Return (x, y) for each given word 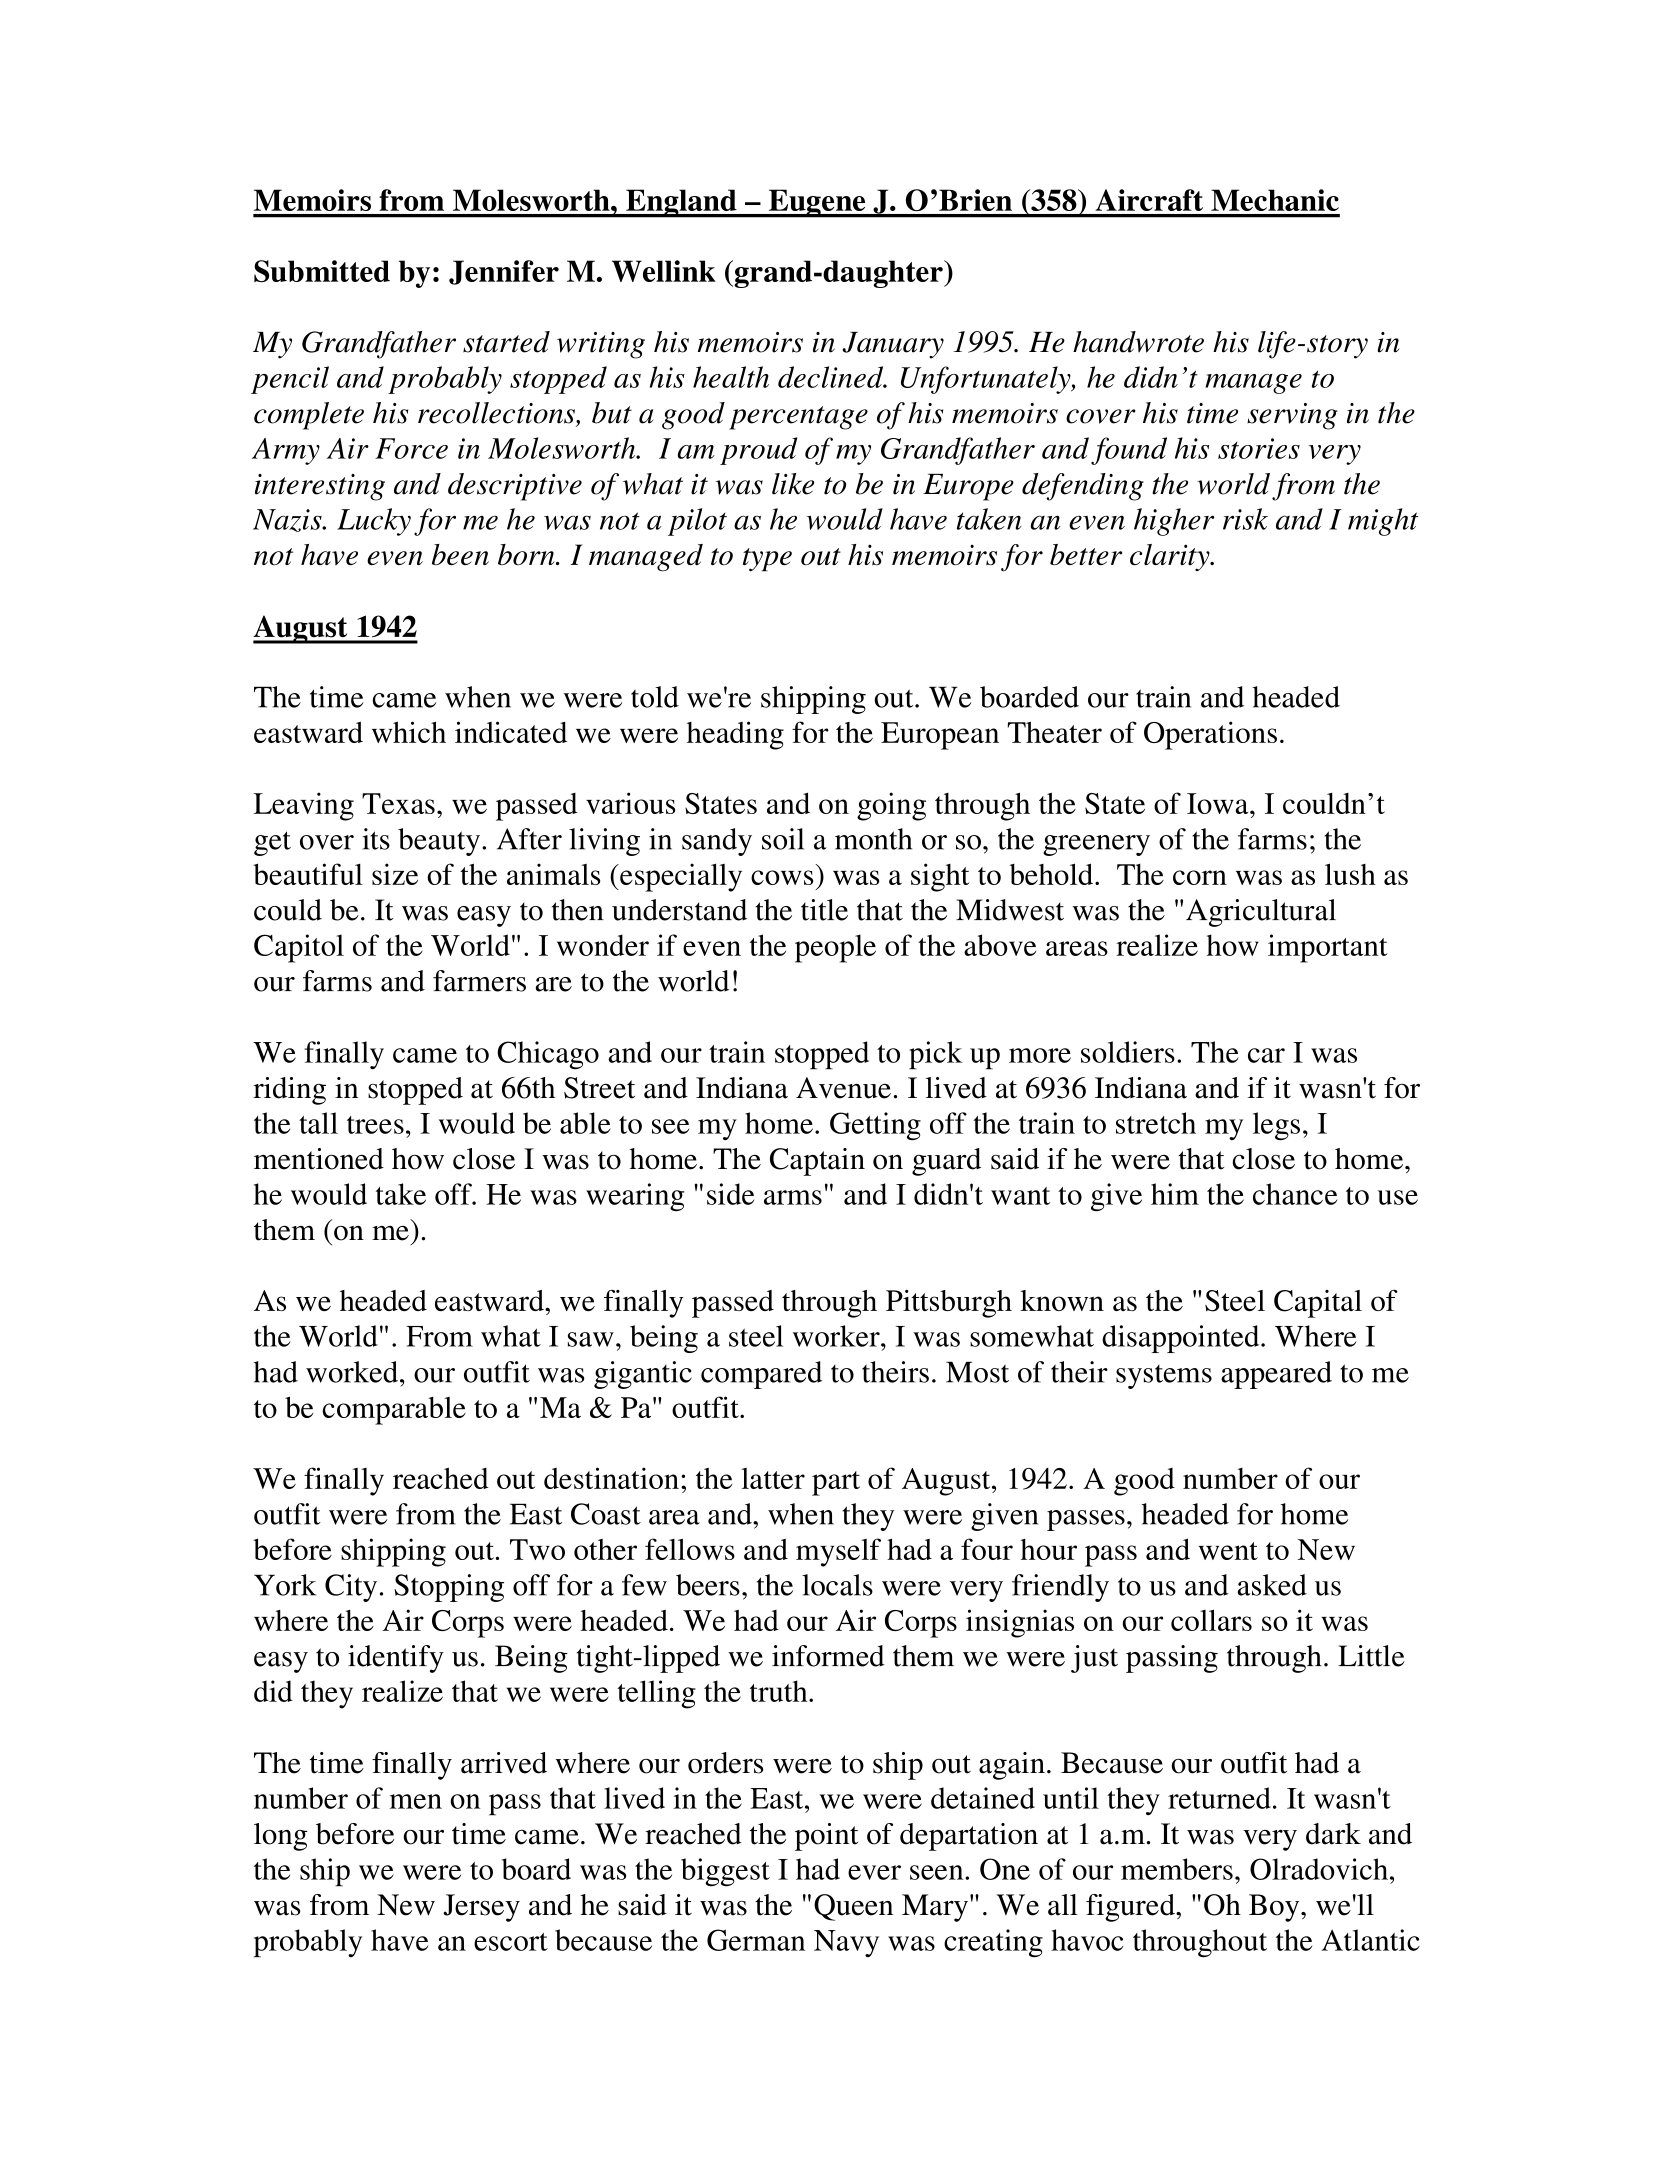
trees (375, 1125)
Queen (853, 1907)
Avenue (843, 1088)
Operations (1210, 735)
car (1266, 1055)
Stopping (449, 1588)
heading (735, 735)
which (409, 732)
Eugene (817, 203)
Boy (1275, 1908)
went (1228, 1551)
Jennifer (504, 272)
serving (1292, 416)
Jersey (481, 1908)
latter (773, 1478)
